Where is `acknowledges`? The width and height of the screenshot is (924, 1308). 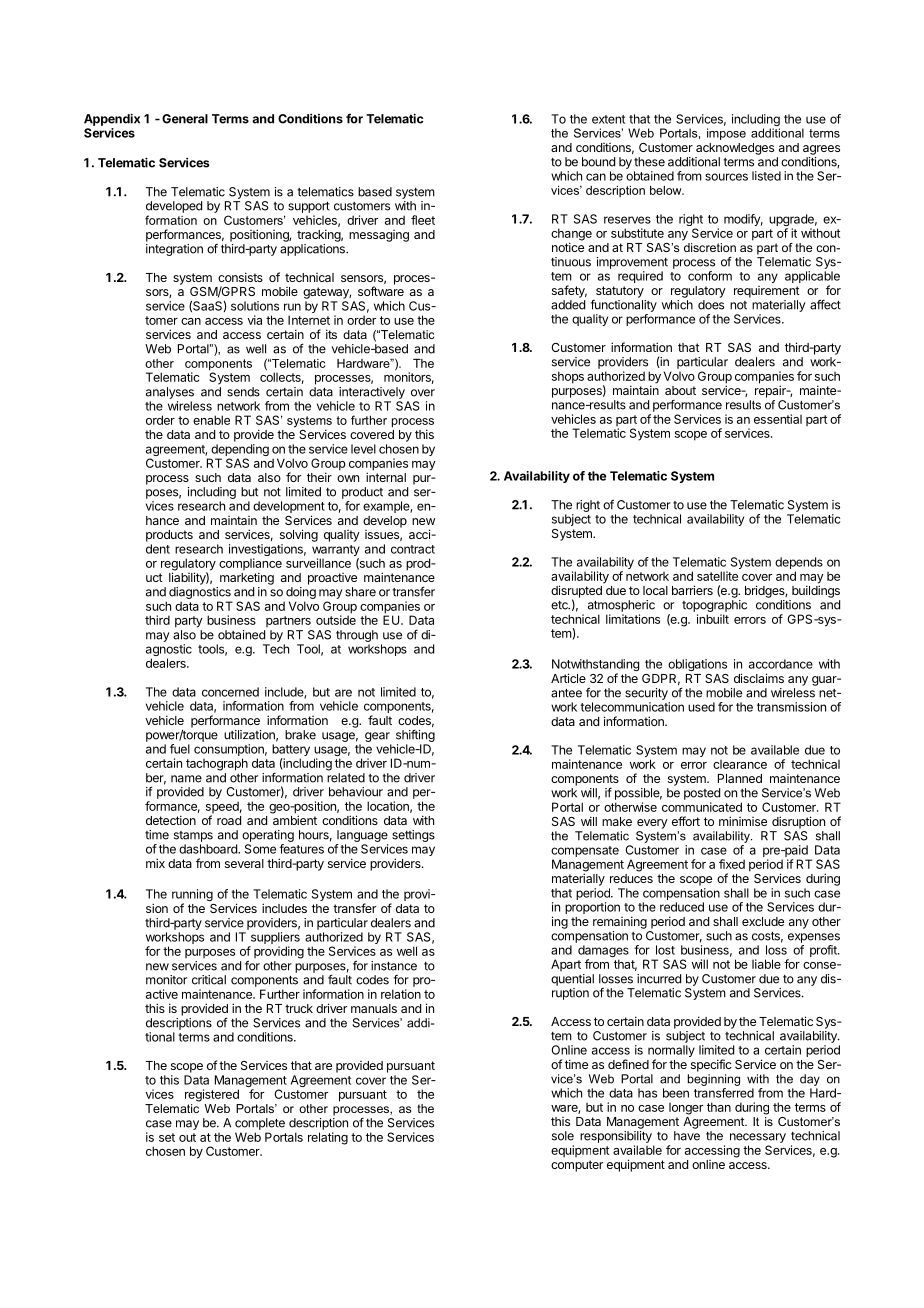 acknowledges is located at coordinates (735, 149).
